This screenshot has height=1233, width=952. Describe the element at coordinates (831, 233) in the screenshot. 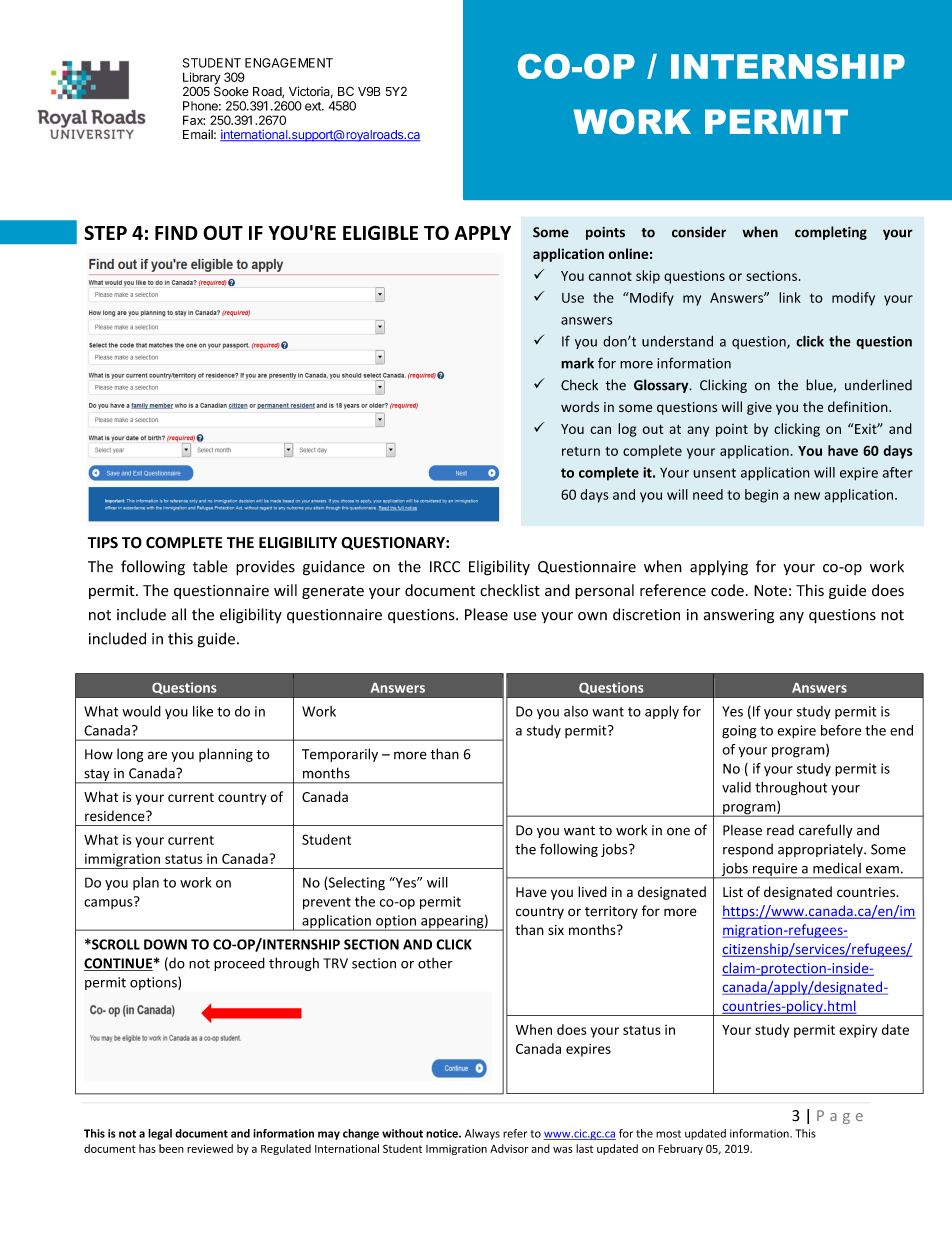

I see `completing` at that location.
